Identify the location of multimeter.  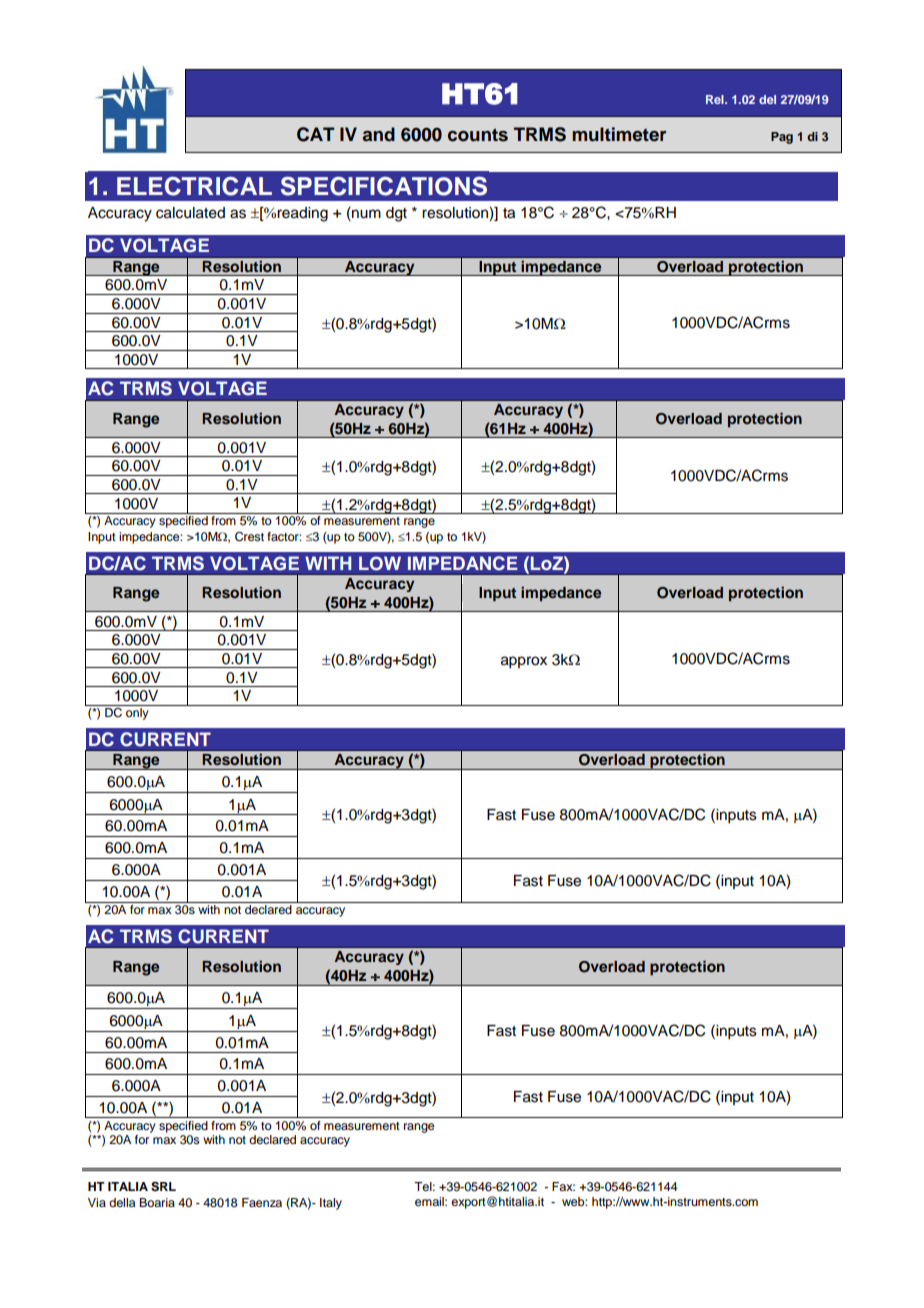
(619, 134).
